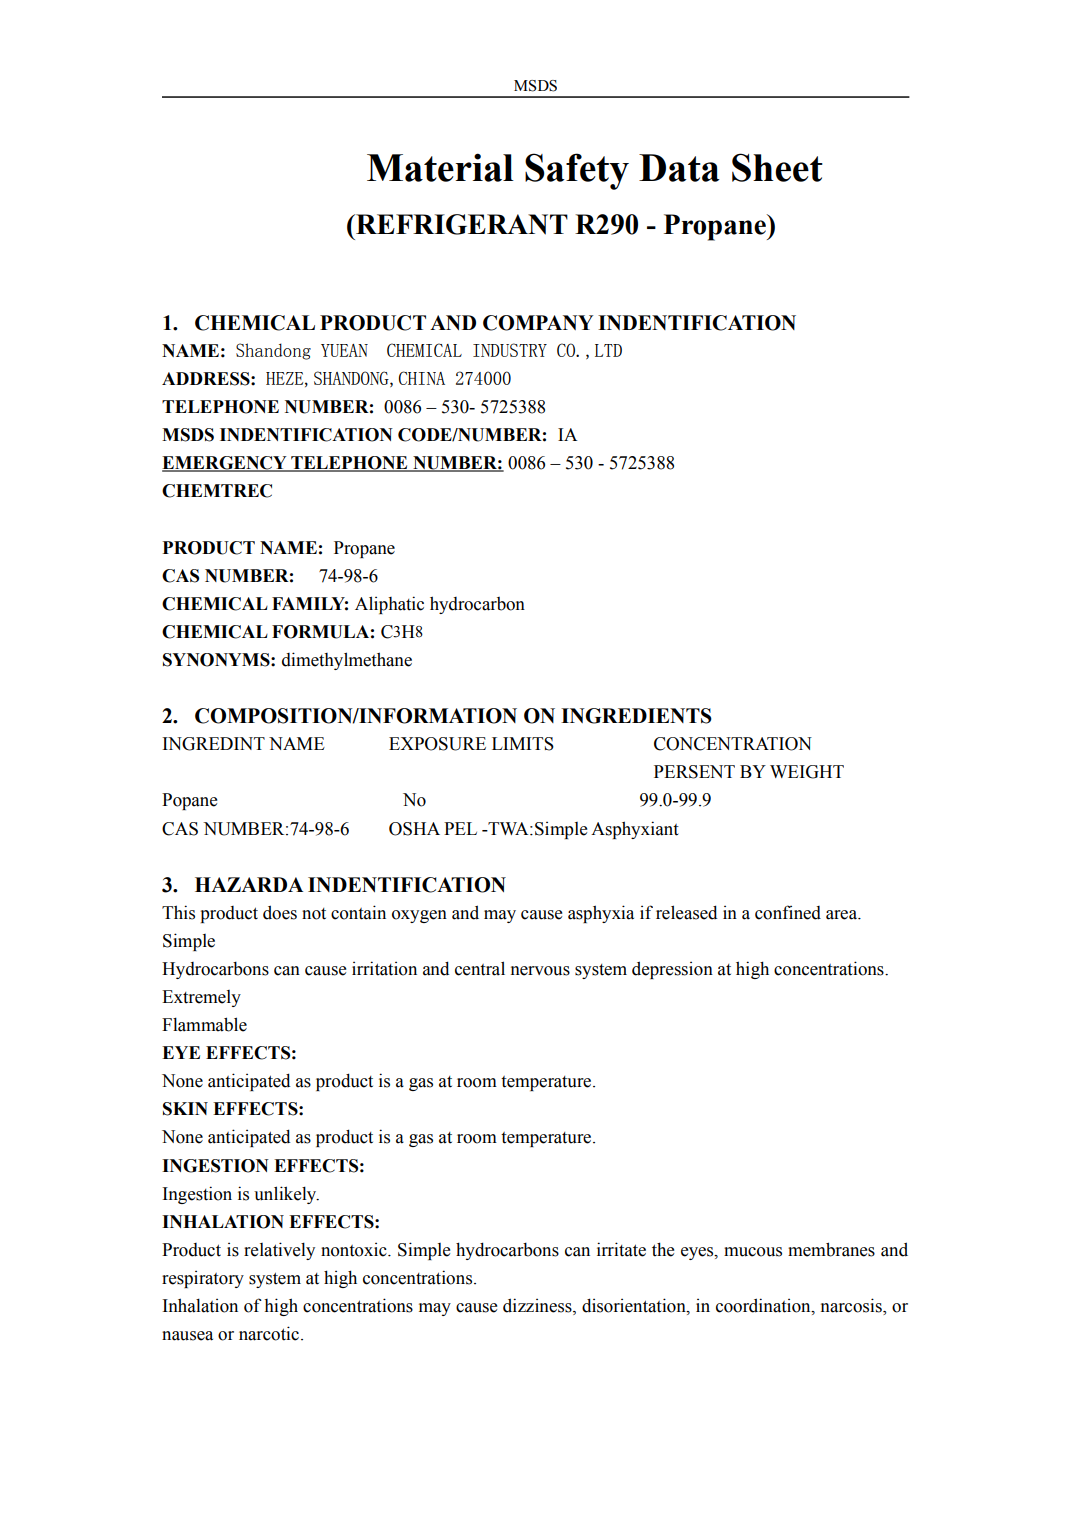 Image resolution: width=1071 pixels, height=1516 pixels. I want to click on Material, so click(440, 167).
